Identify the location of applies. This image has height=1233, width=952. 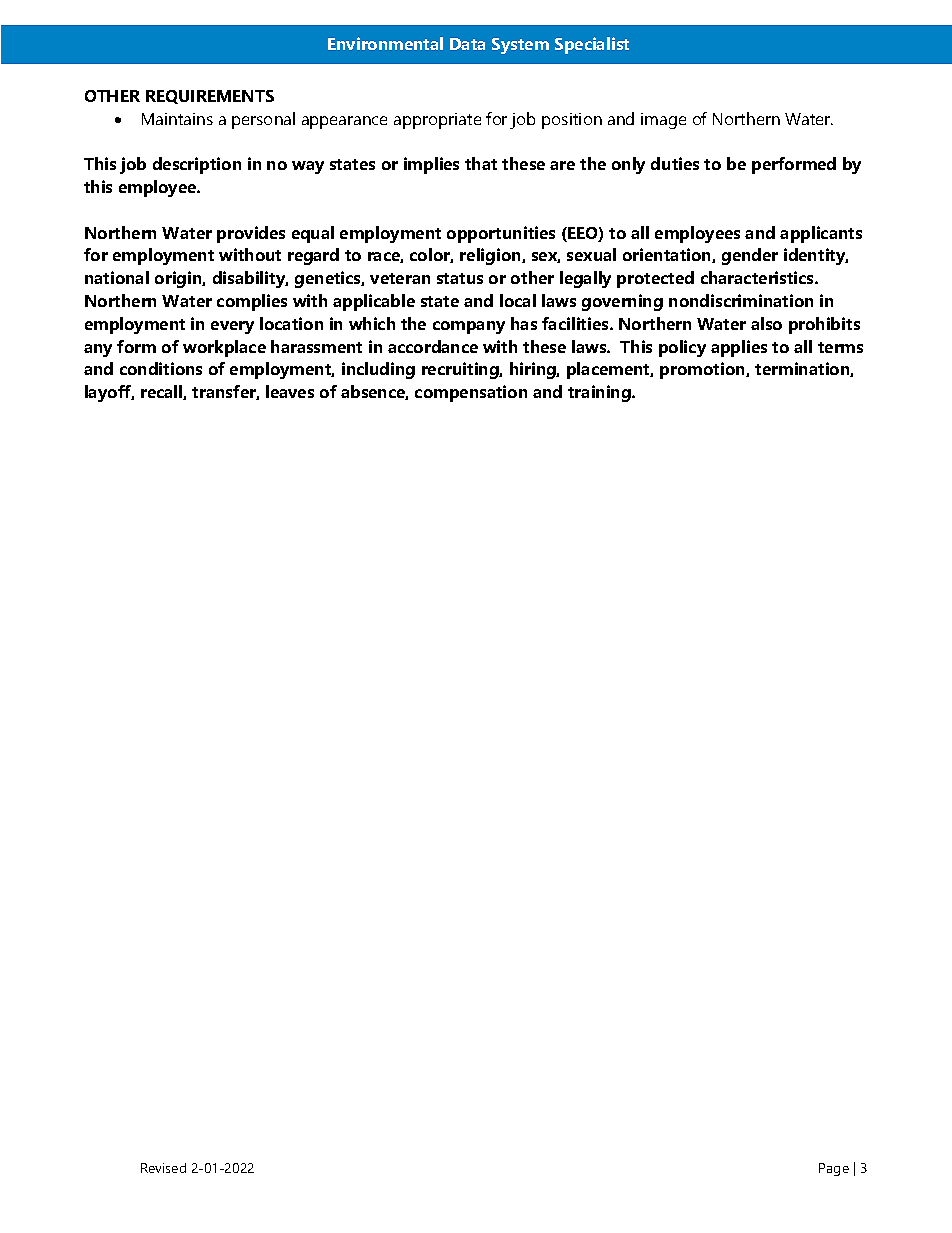
(739, 348).
